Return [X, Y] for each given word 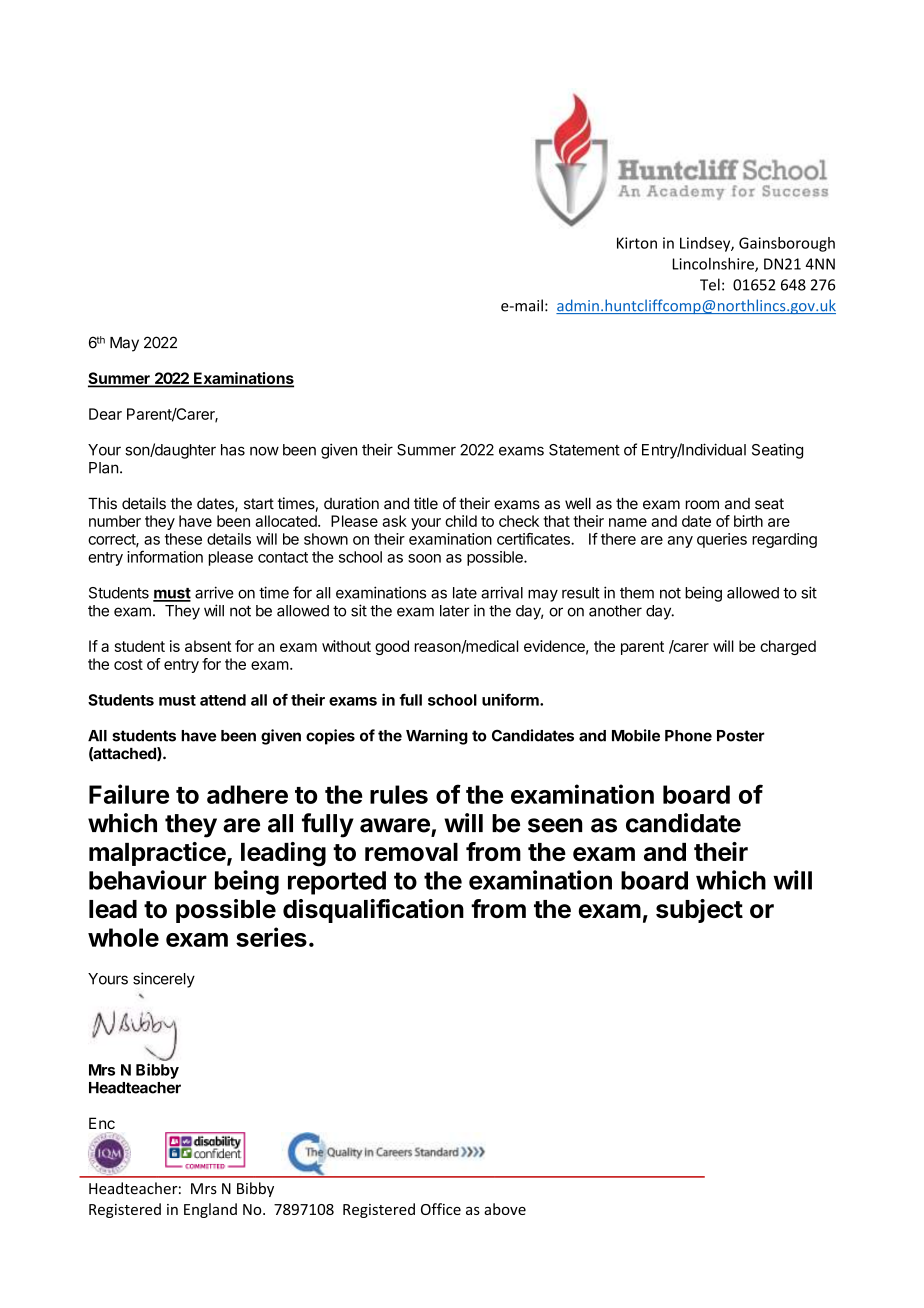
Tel [710, 284]
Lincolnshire [714, 264]
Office [441, 1209]
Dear [105, 414]
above [505, 1209]
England [210, 1210]
